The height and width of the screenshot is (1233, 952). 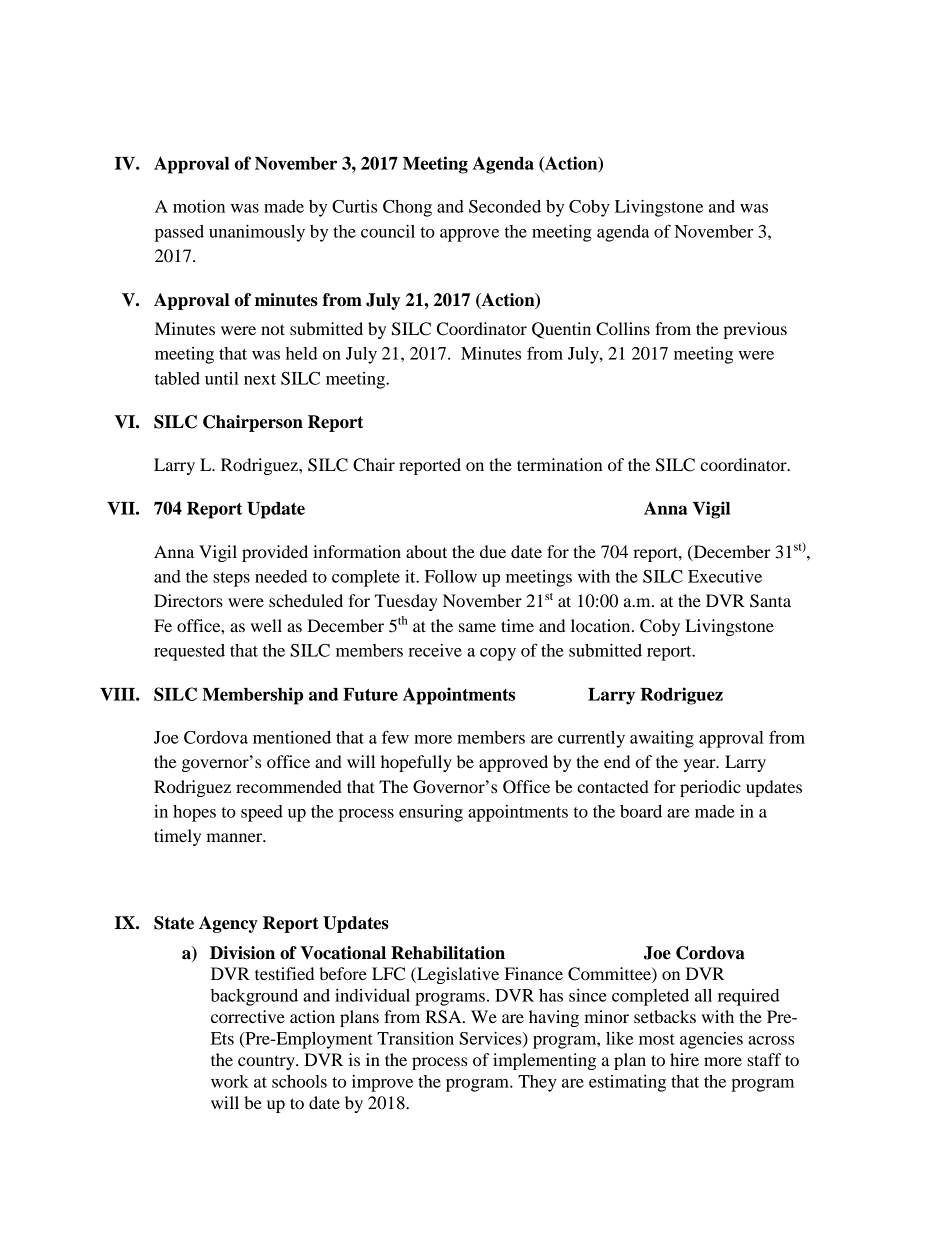 I want to click on same, so click(x=477, y=627).
